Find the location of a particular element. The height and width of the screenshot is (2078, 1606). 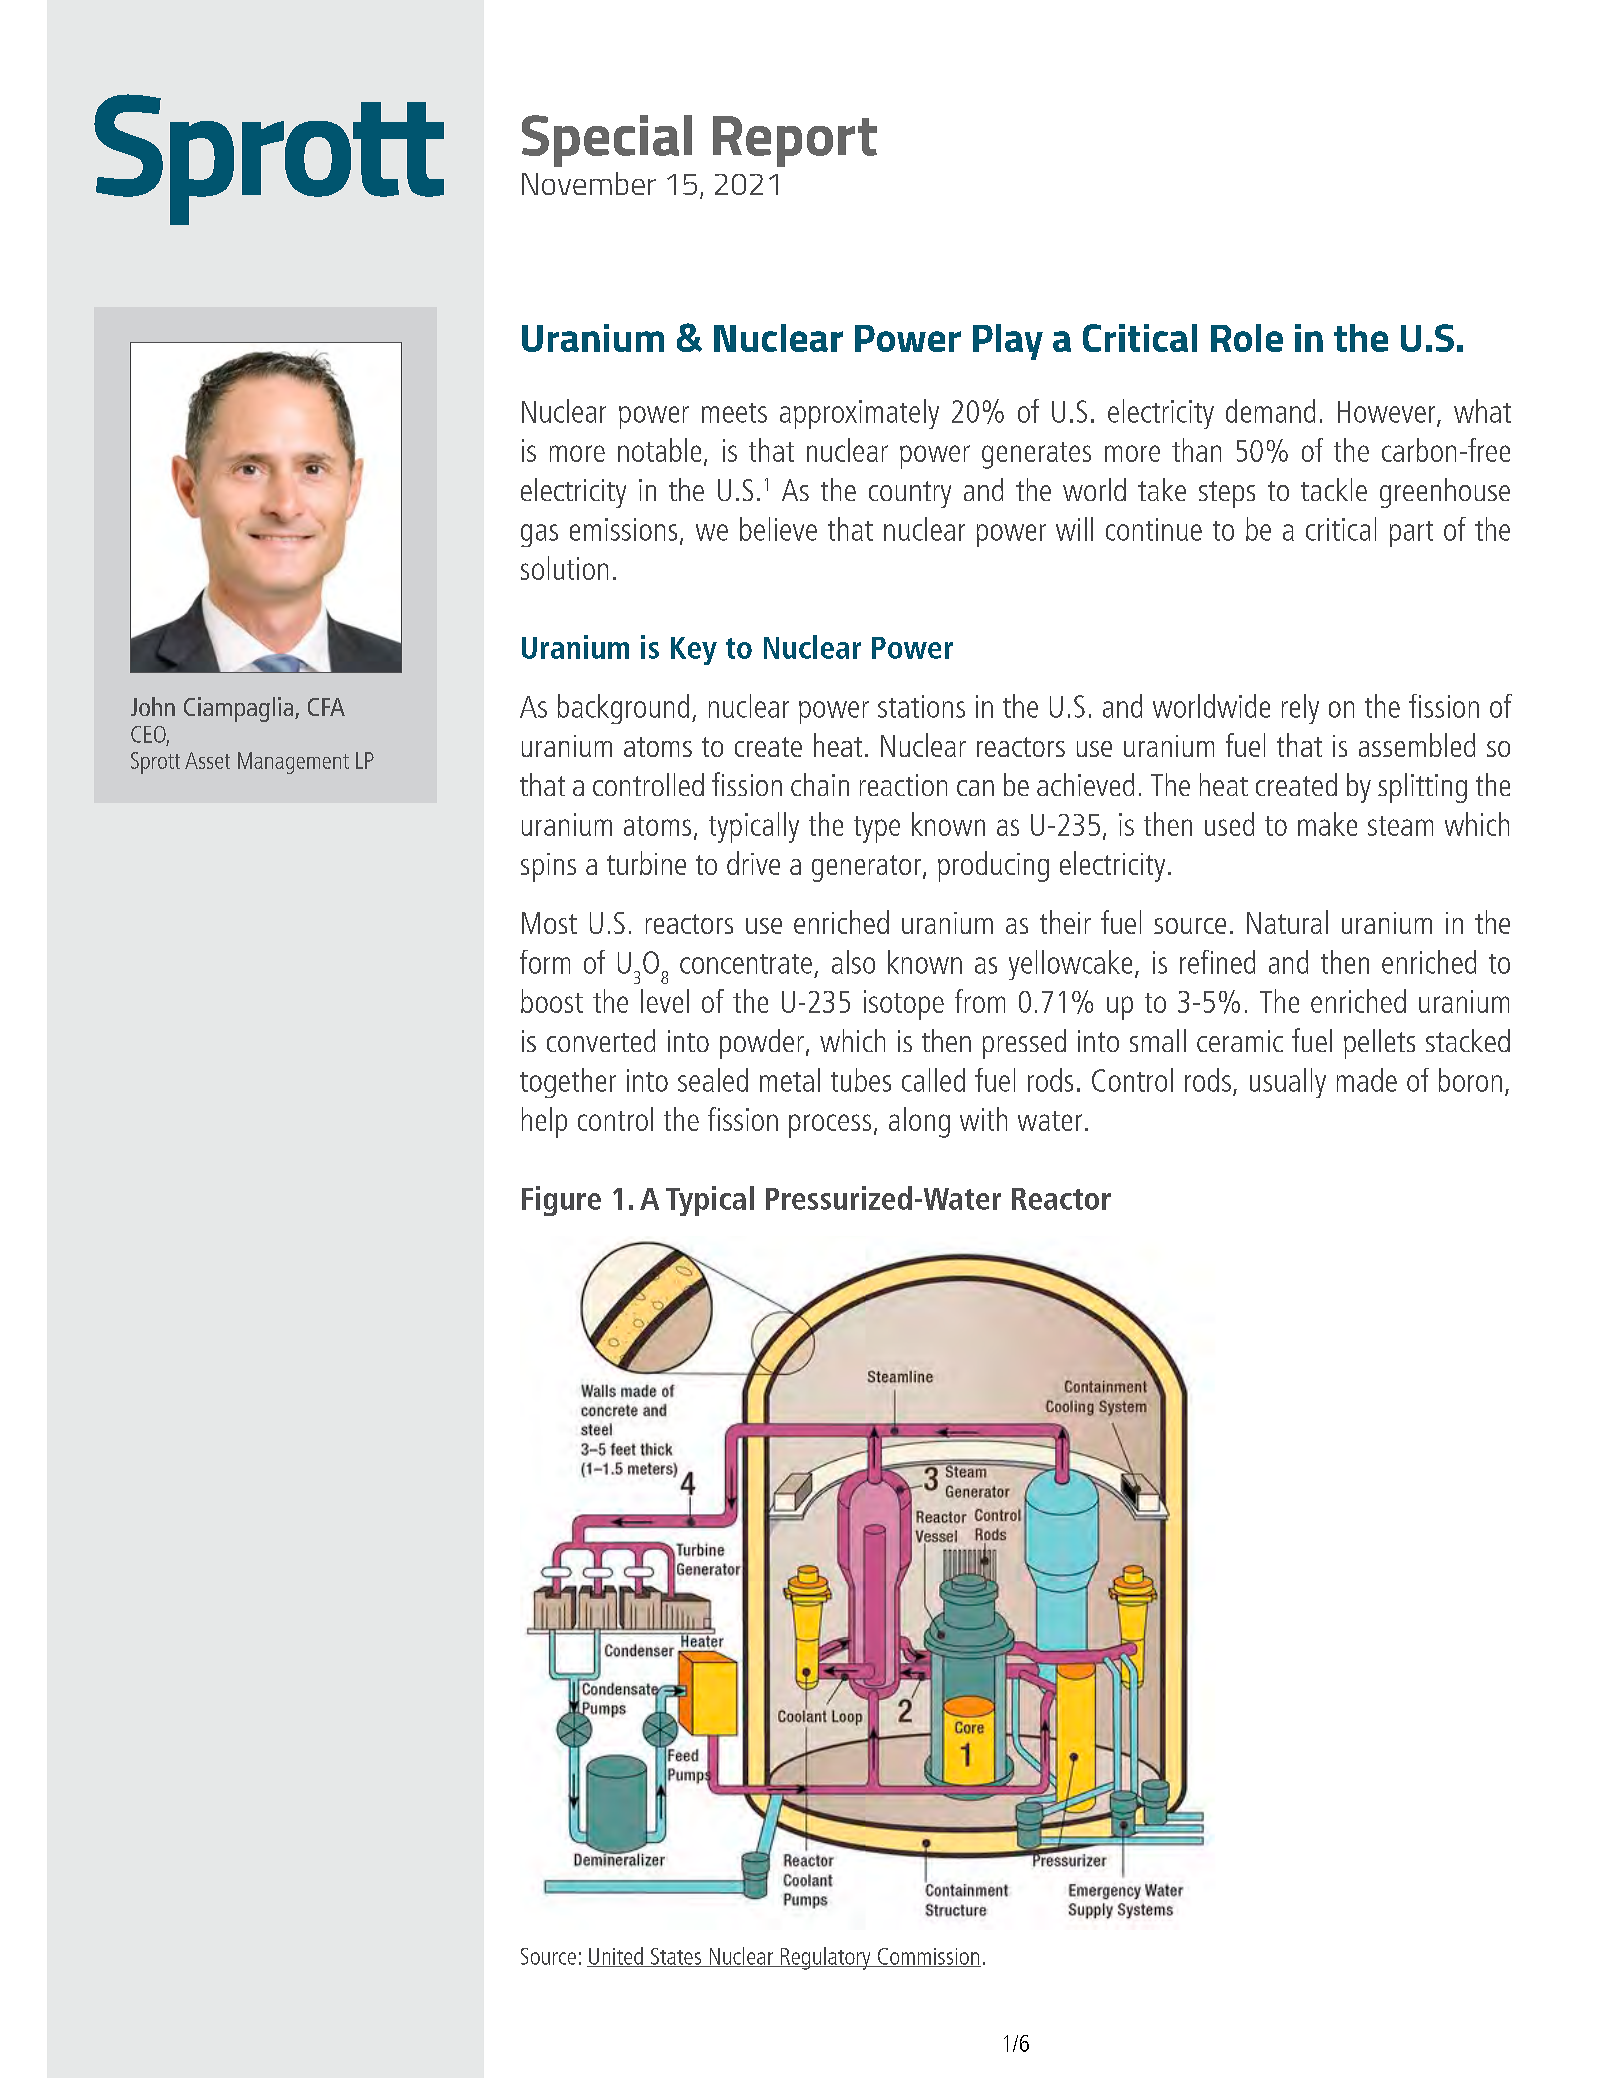

United is located at coordinates (616, 1957).
